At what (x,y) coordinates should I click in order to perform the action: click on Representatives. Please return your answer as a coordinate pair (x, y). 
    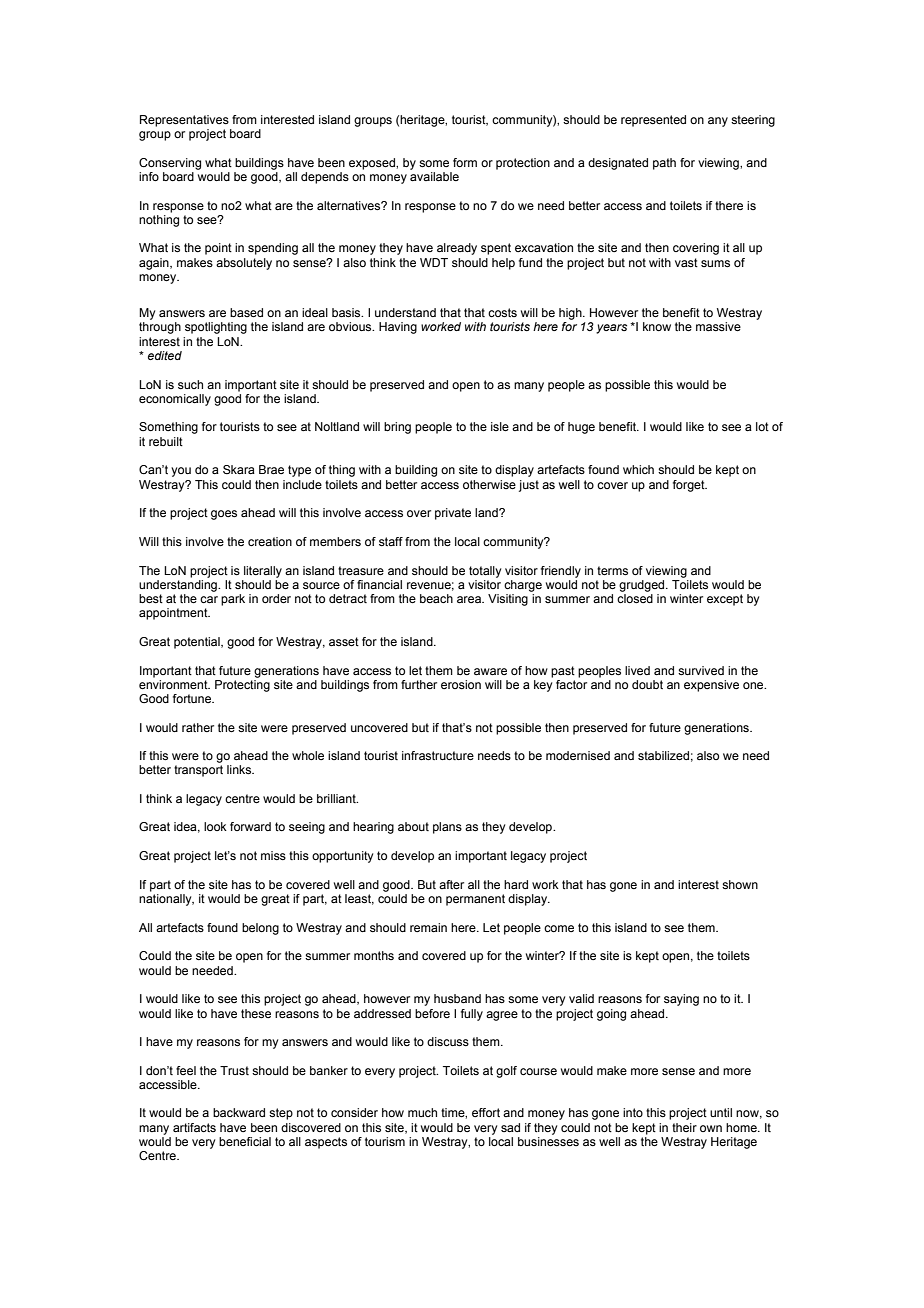
    Looking at the image, I should click on (184, 121).
